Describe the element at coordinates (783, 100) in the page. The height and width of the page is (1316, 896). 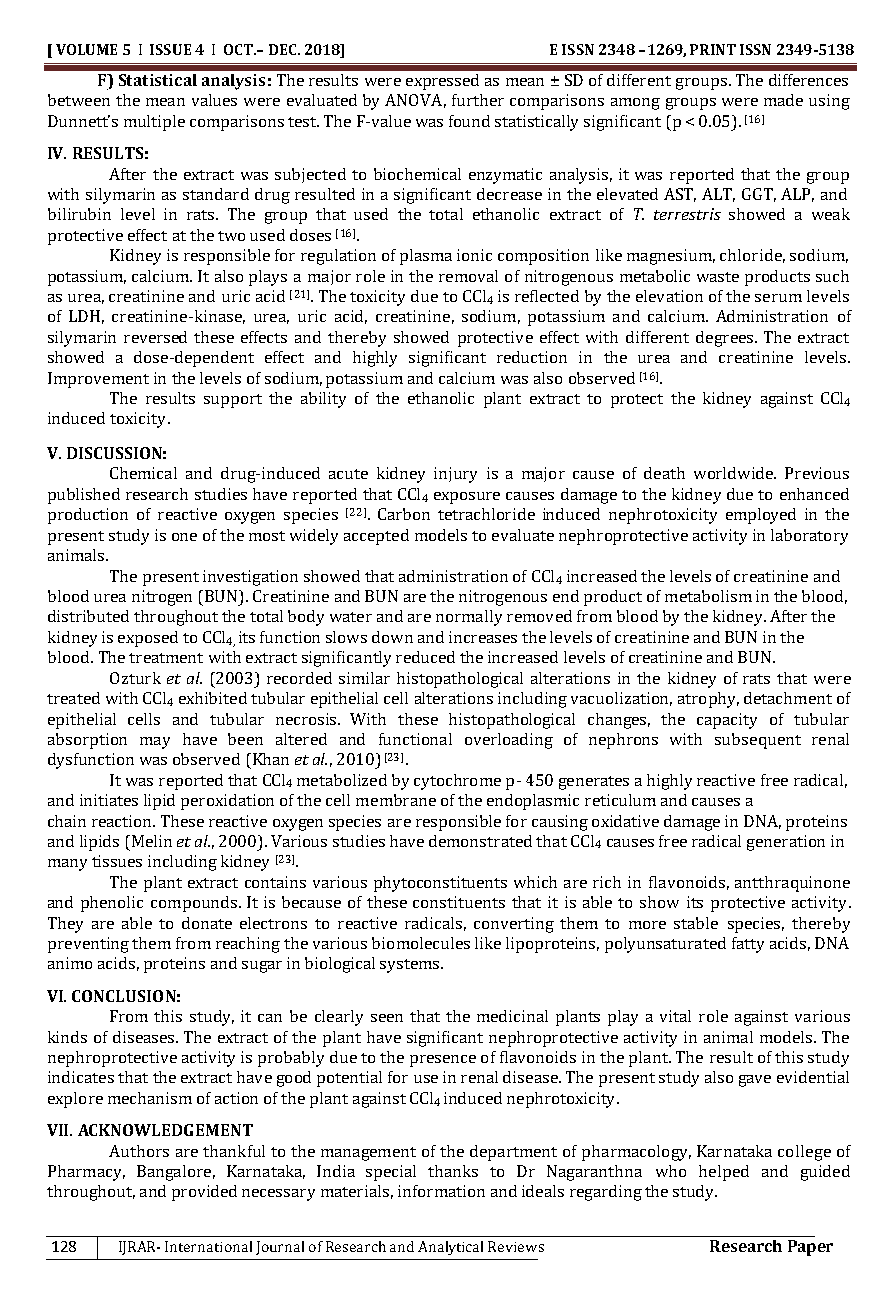
I see `made` at that location.
